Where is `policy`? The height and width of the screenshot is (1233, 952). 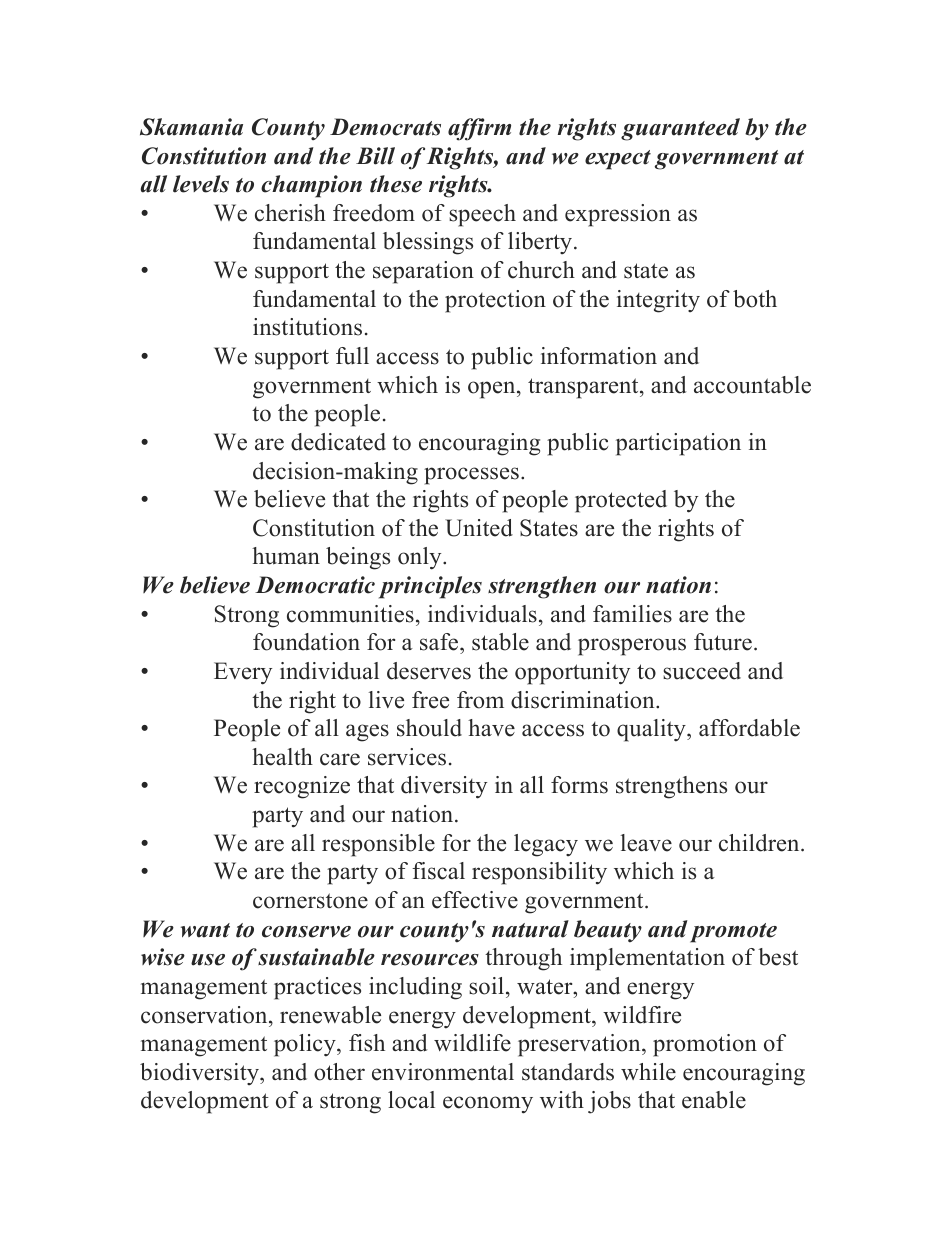 policy is located at coordinates (306, 1045).
